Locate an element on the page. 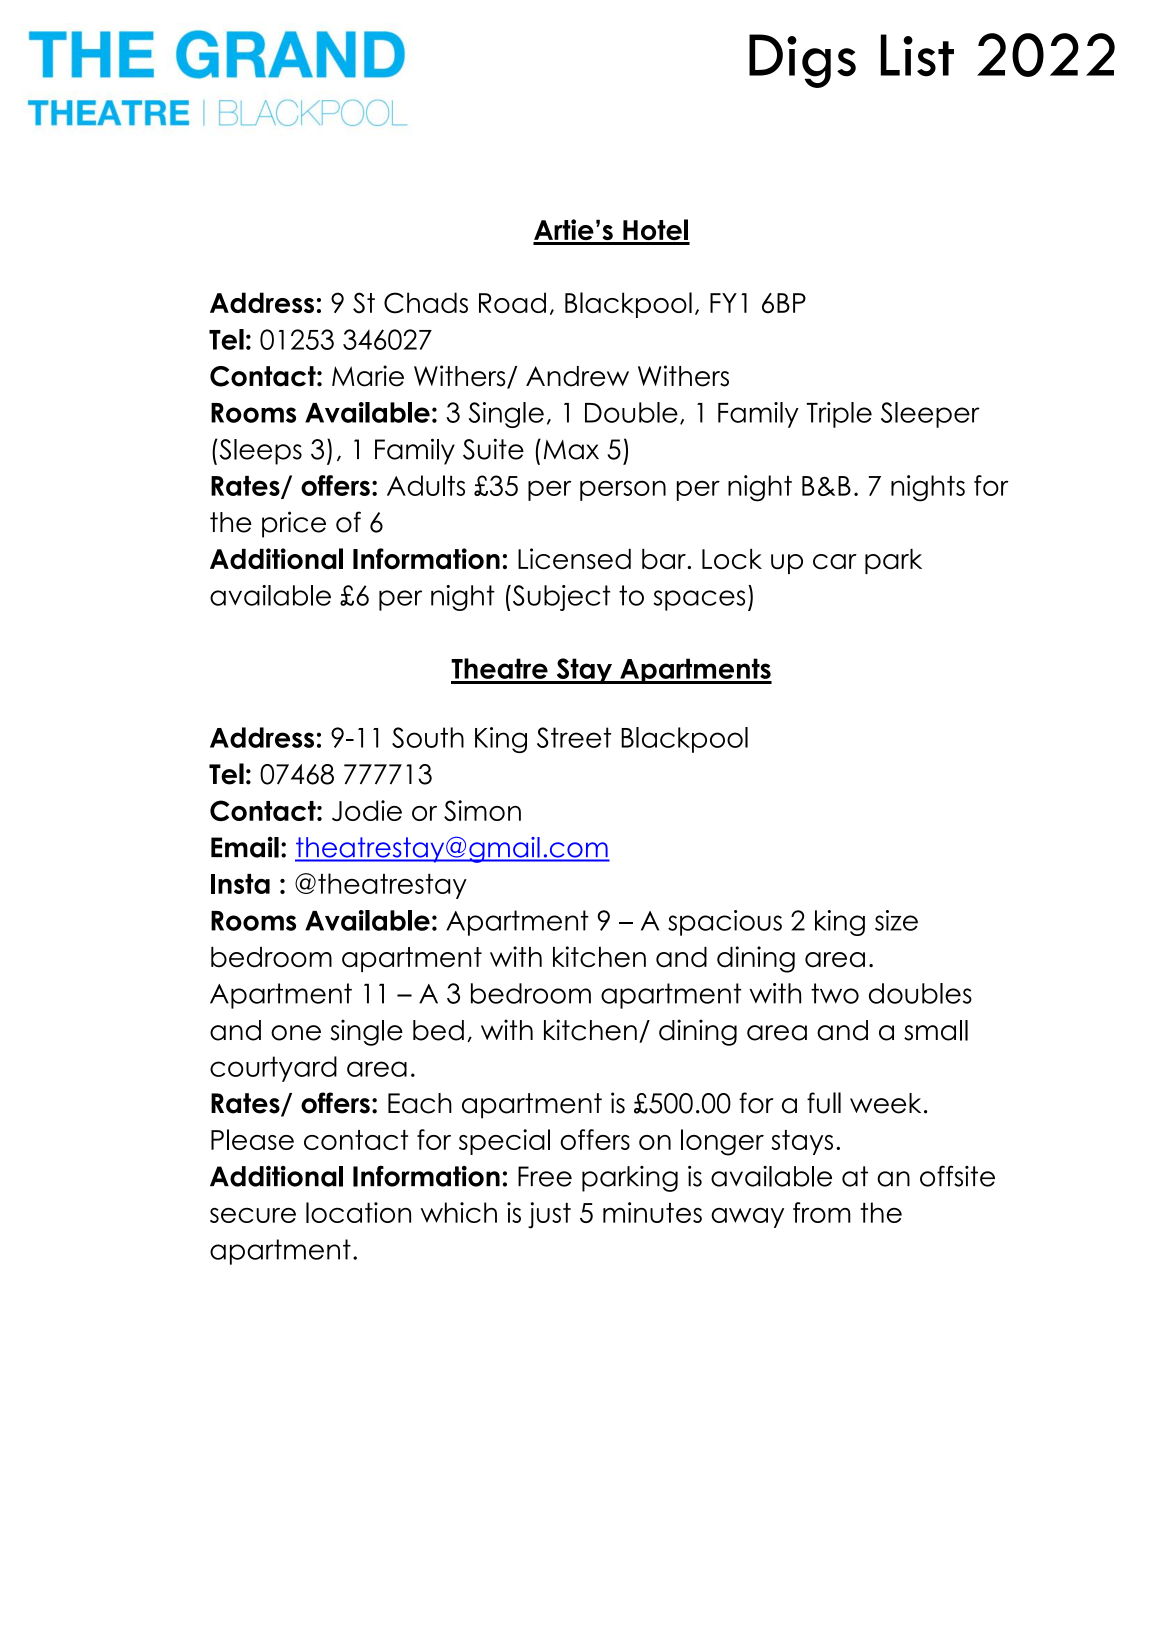 The width and height of the page is (1153, 1630). Digs is located at coordinates (802, 61).
